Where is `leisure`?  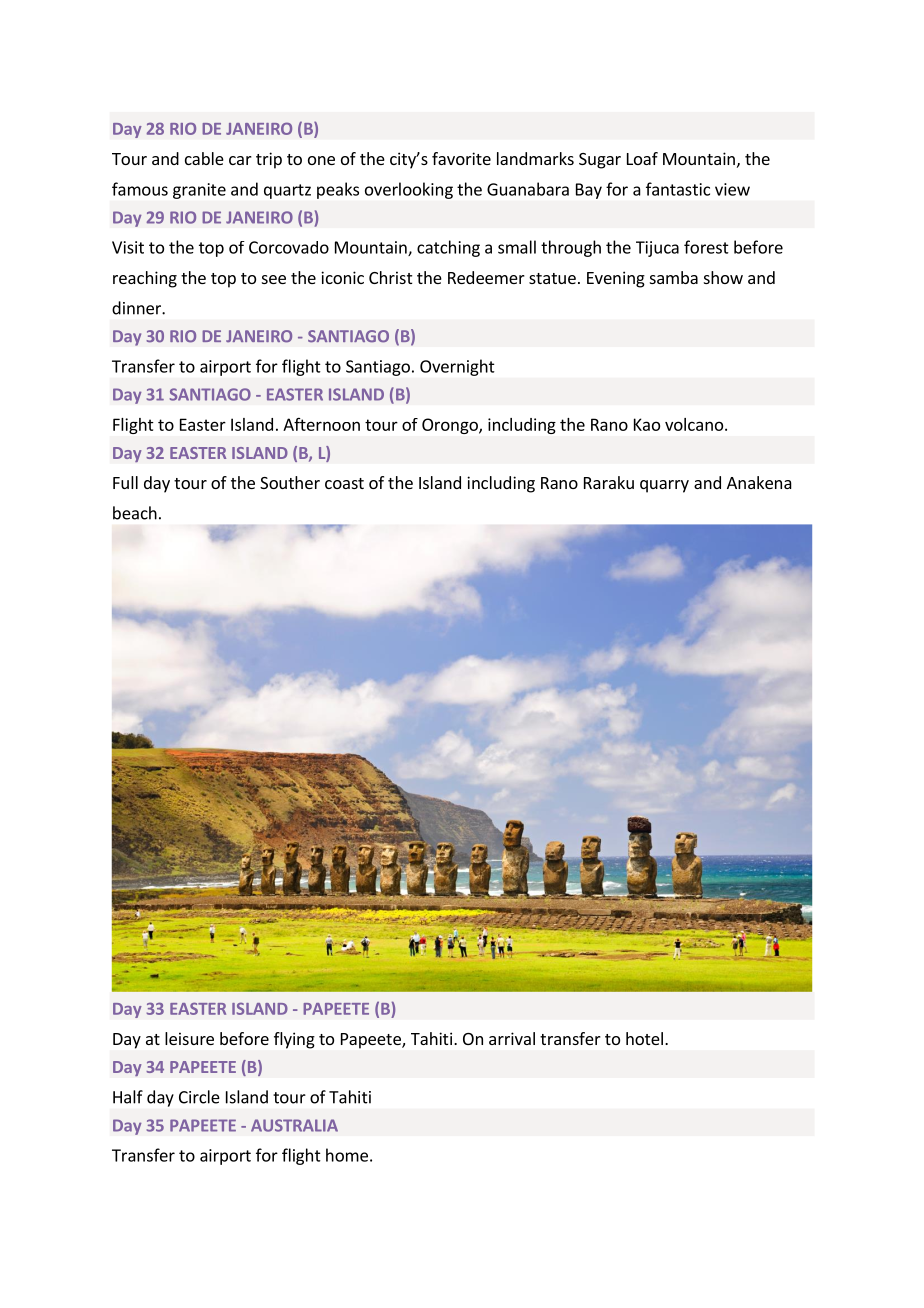 leisure is located at coordinates (189, 1038).
